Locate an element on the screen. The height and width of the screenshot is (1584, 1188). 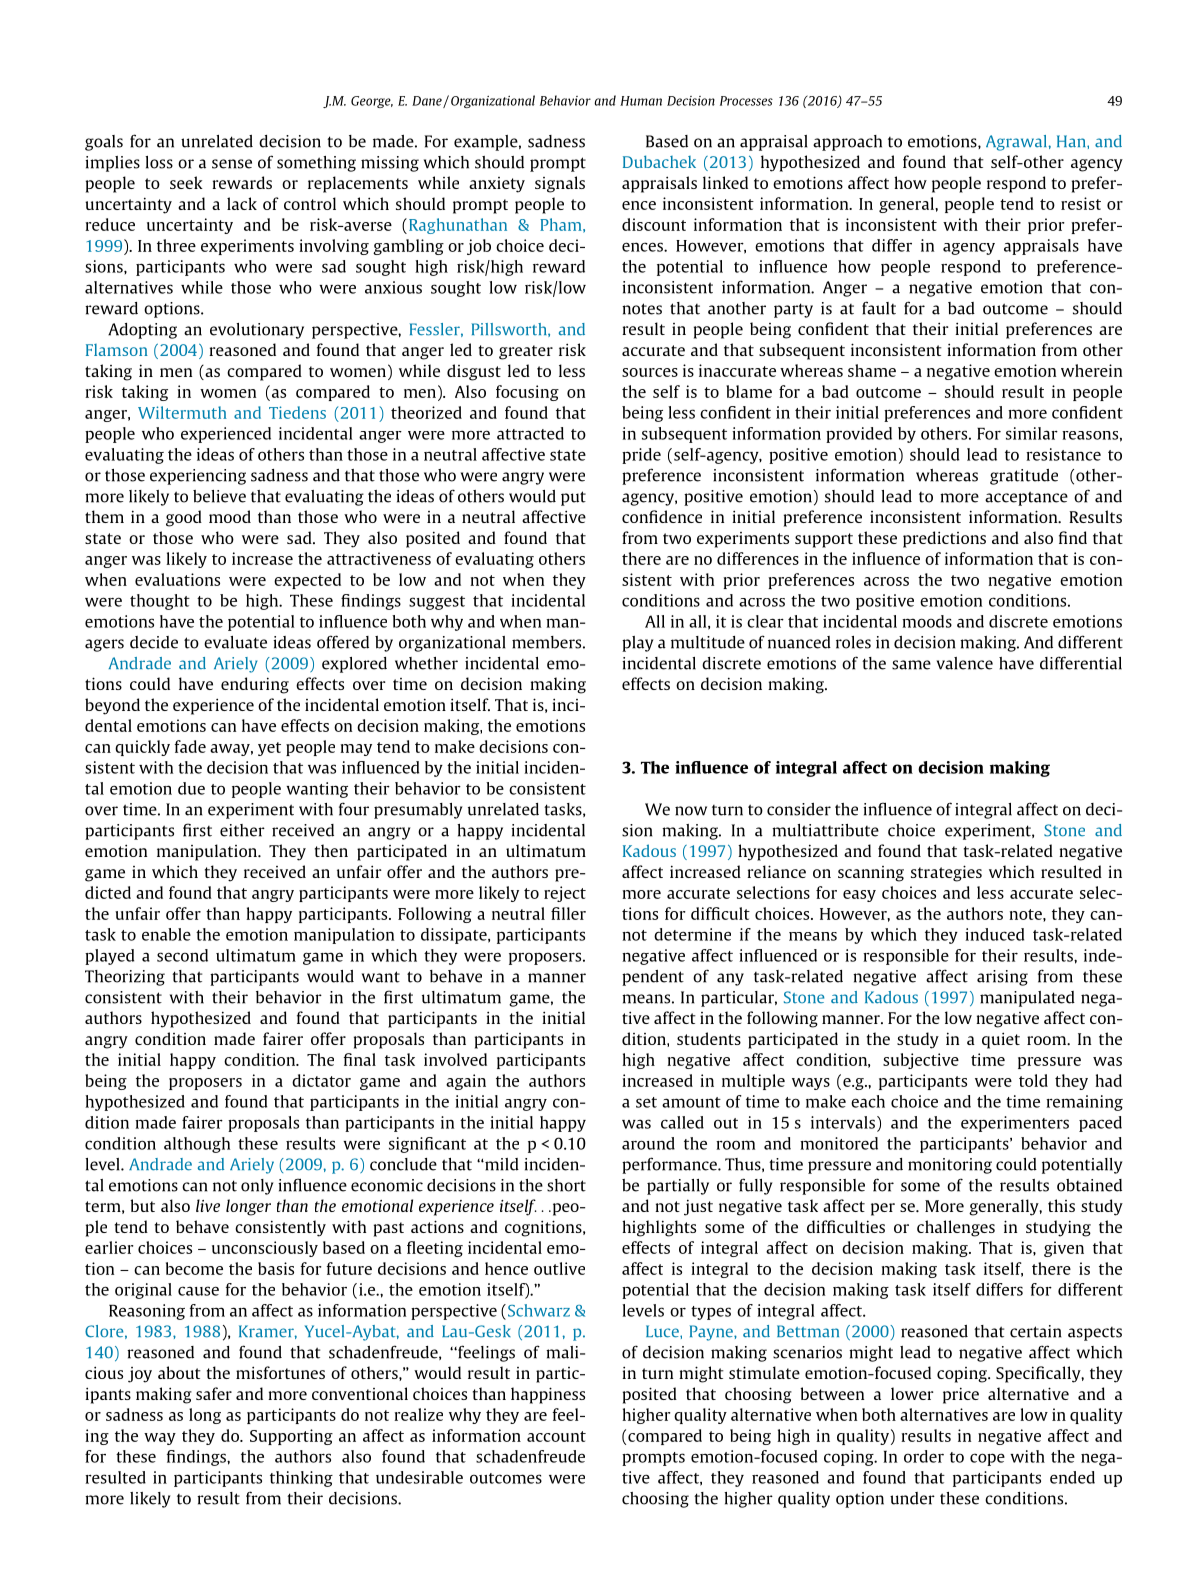
Agrawal is located at coordinates (1016, 143).
